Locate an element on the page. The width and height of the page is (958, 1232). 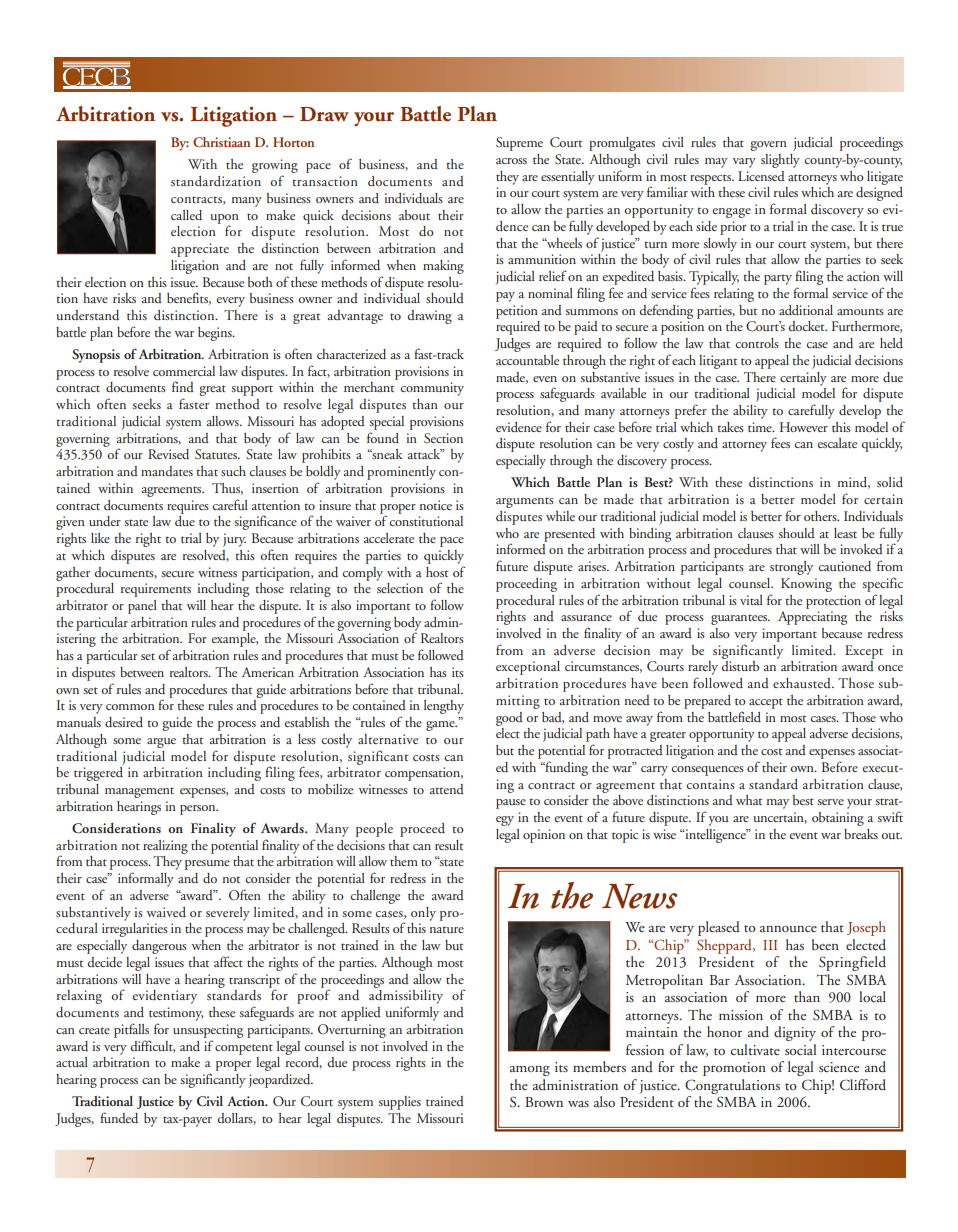
serve is located at coordinates (831, 802).
